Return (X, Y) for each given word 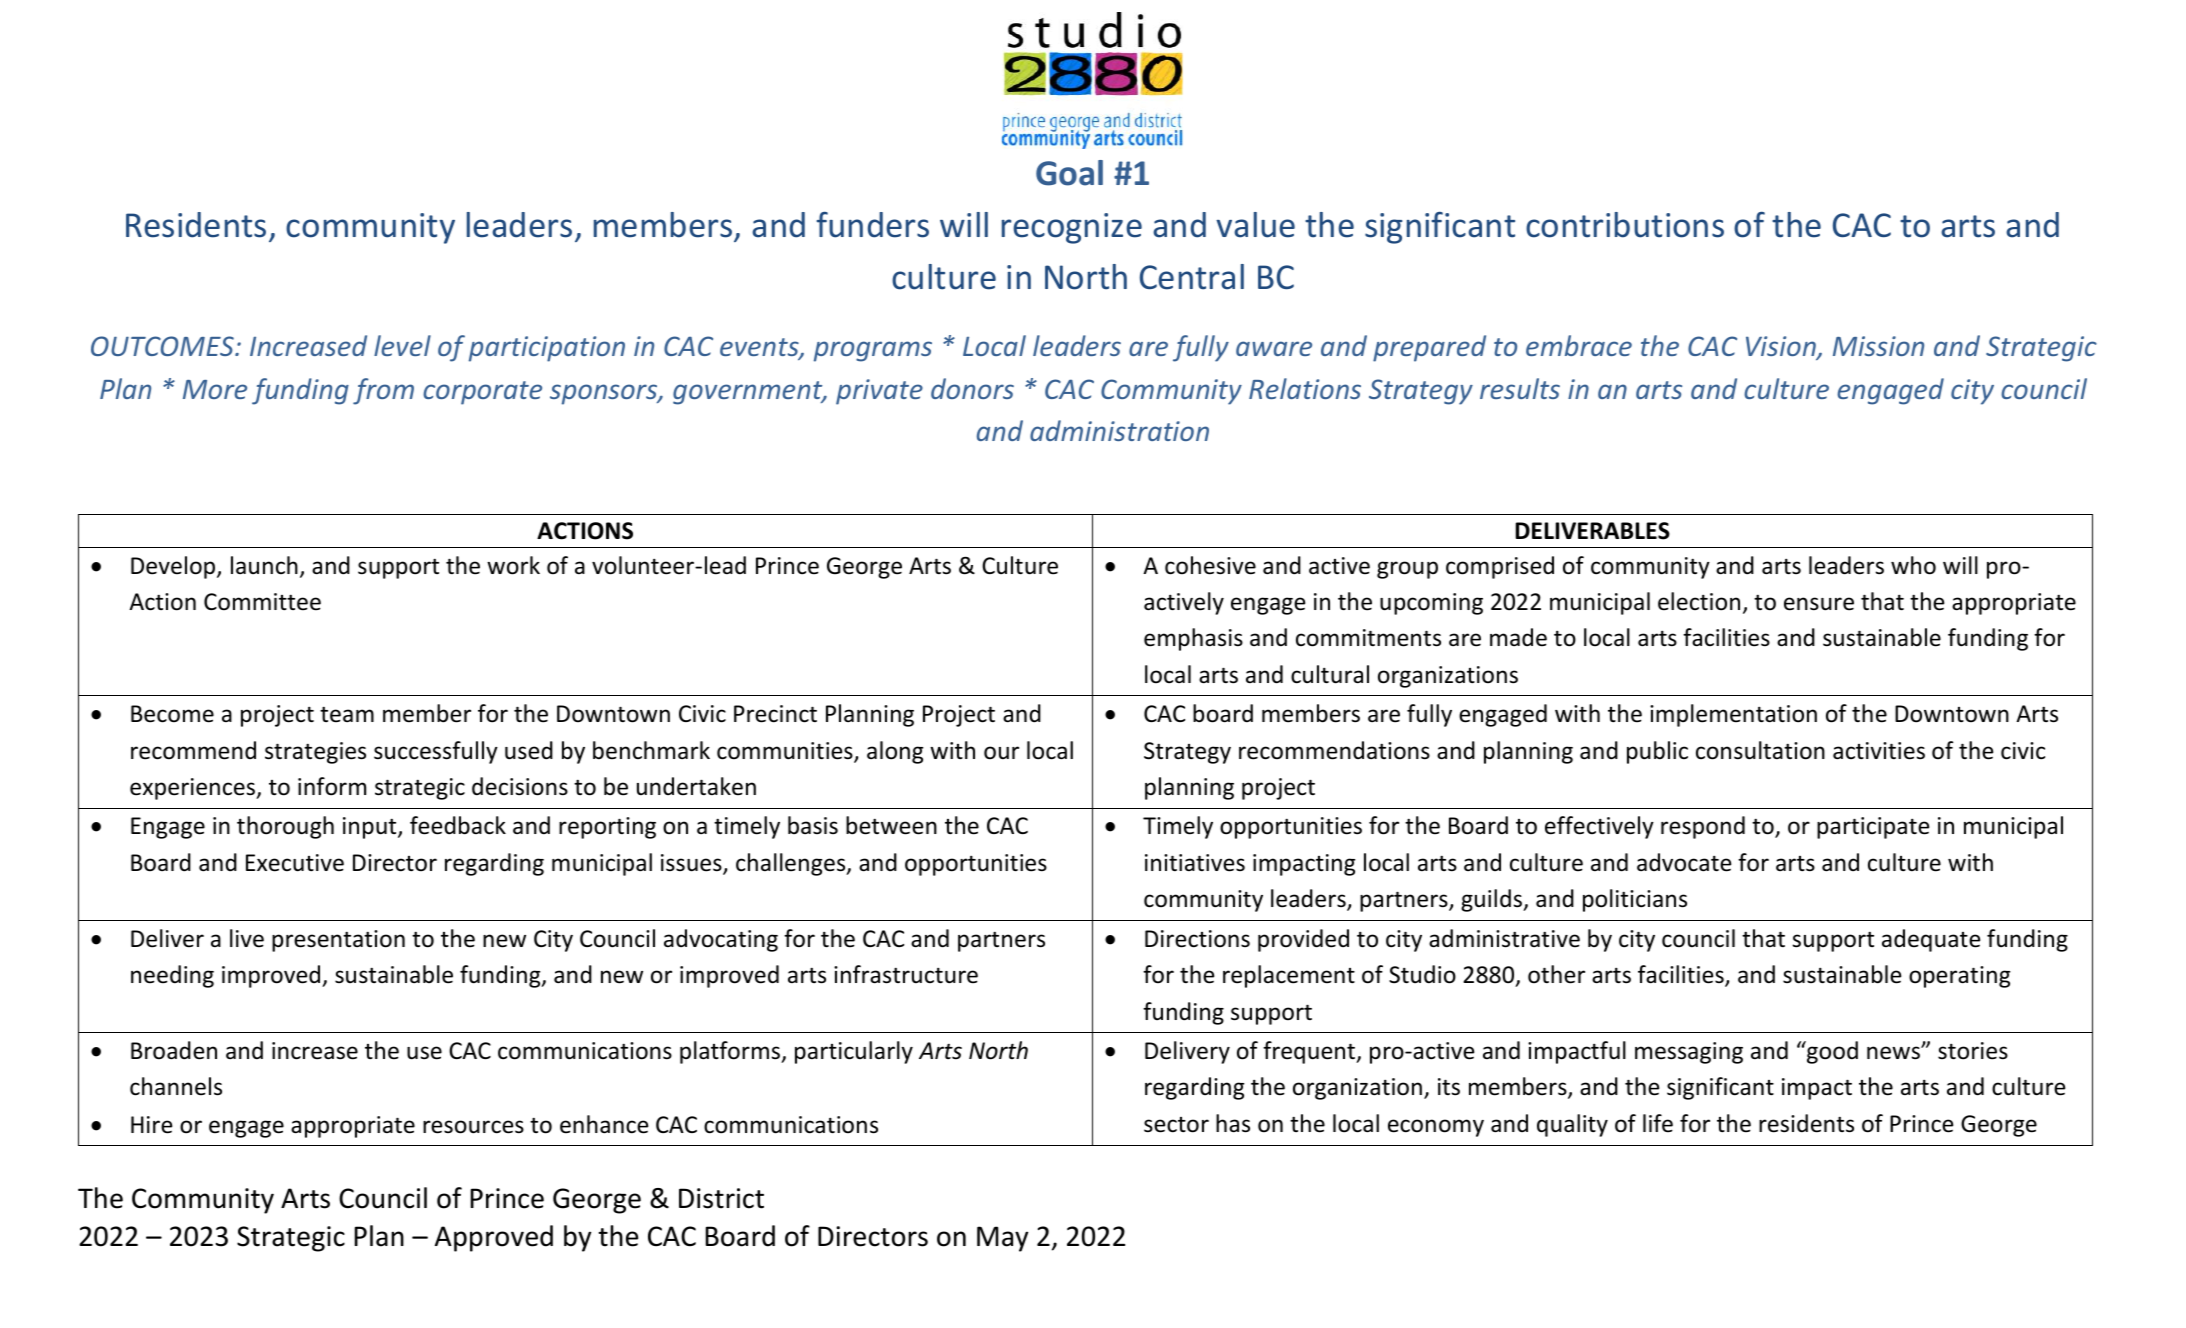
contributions (1625, 225)
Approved (494, 1238)
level (402, 345)
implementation (1733, 715)
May (1002, 1239)
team (347, 714)
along (895, 752)
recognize (1072, 228)
